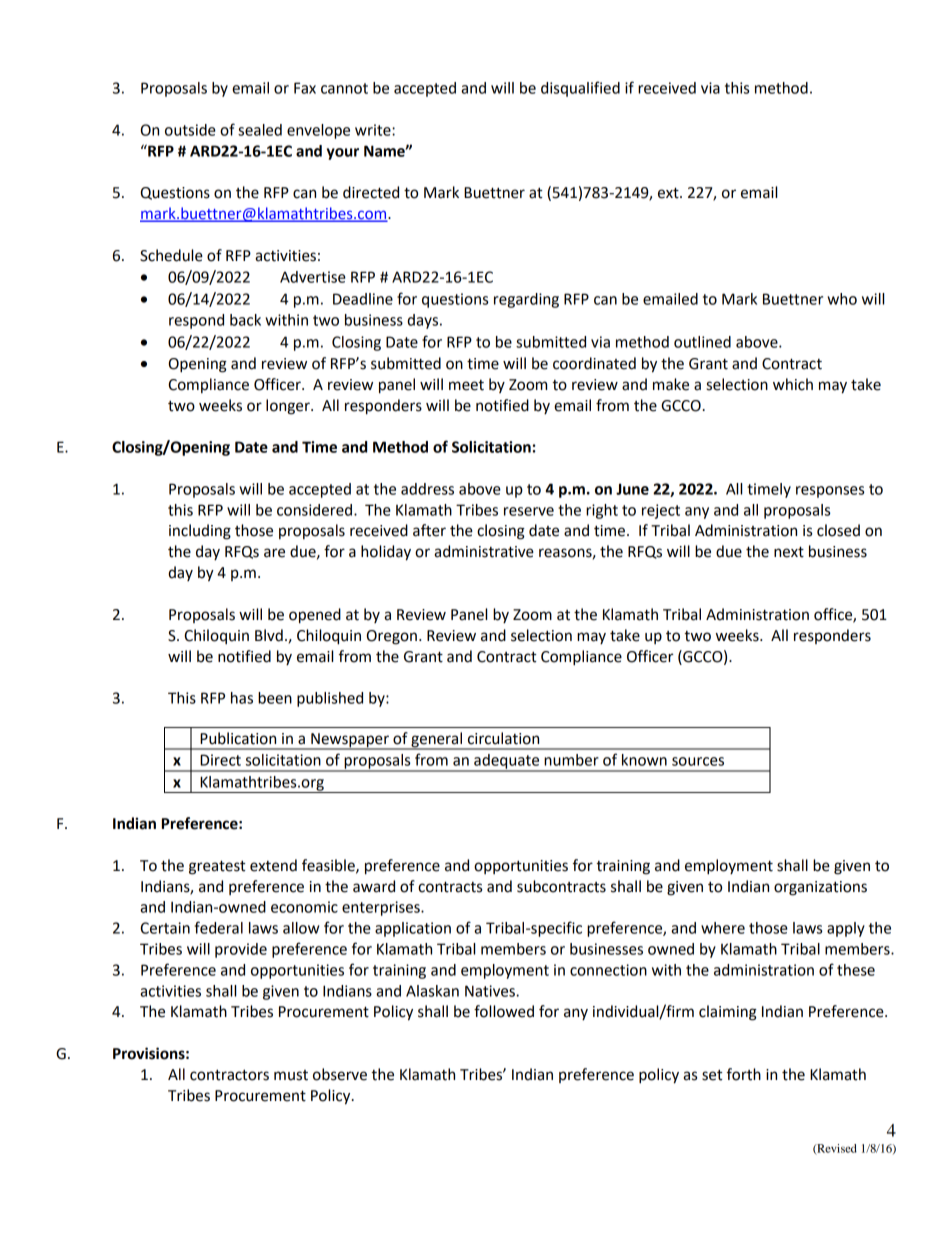 This screenshot has height=1233, width=952. Describe the element at coordinates (273, 865) in the screenshot. I see `extend` at that location.
